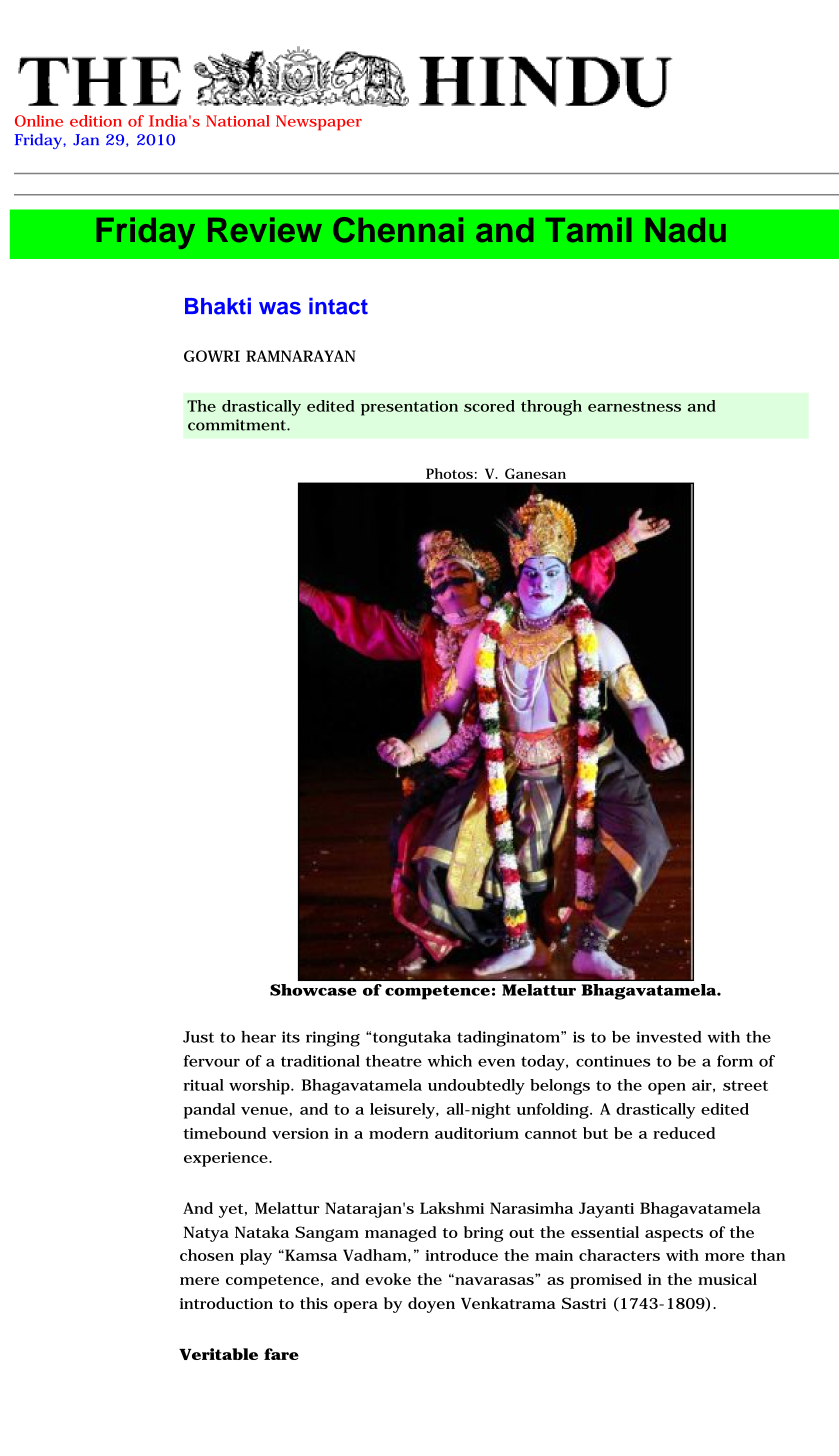  I want to click on Just, so click(198, 1037).
